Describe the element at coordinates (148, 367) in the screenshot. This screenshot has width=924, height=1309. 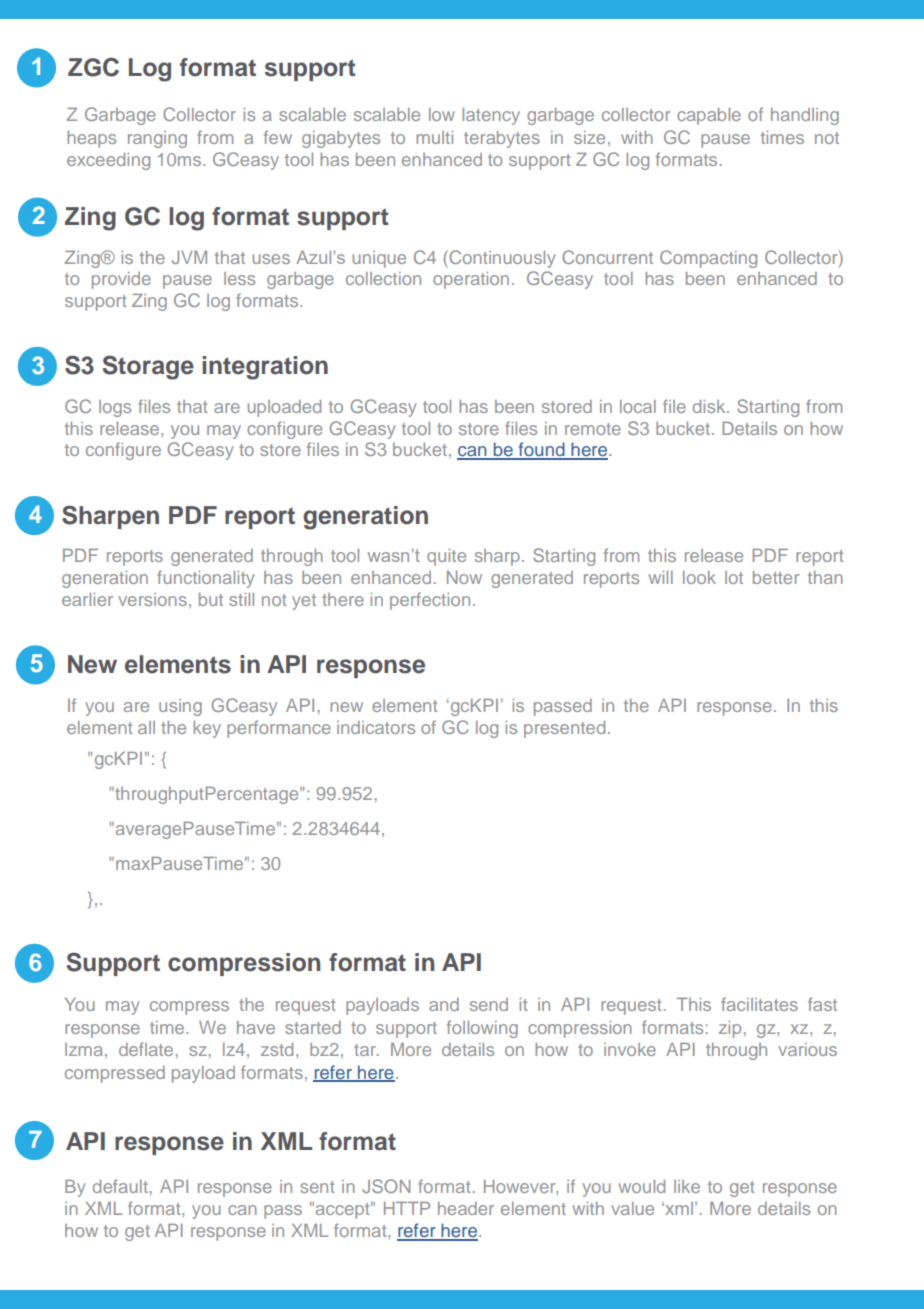
I see `Storage` at that location.
